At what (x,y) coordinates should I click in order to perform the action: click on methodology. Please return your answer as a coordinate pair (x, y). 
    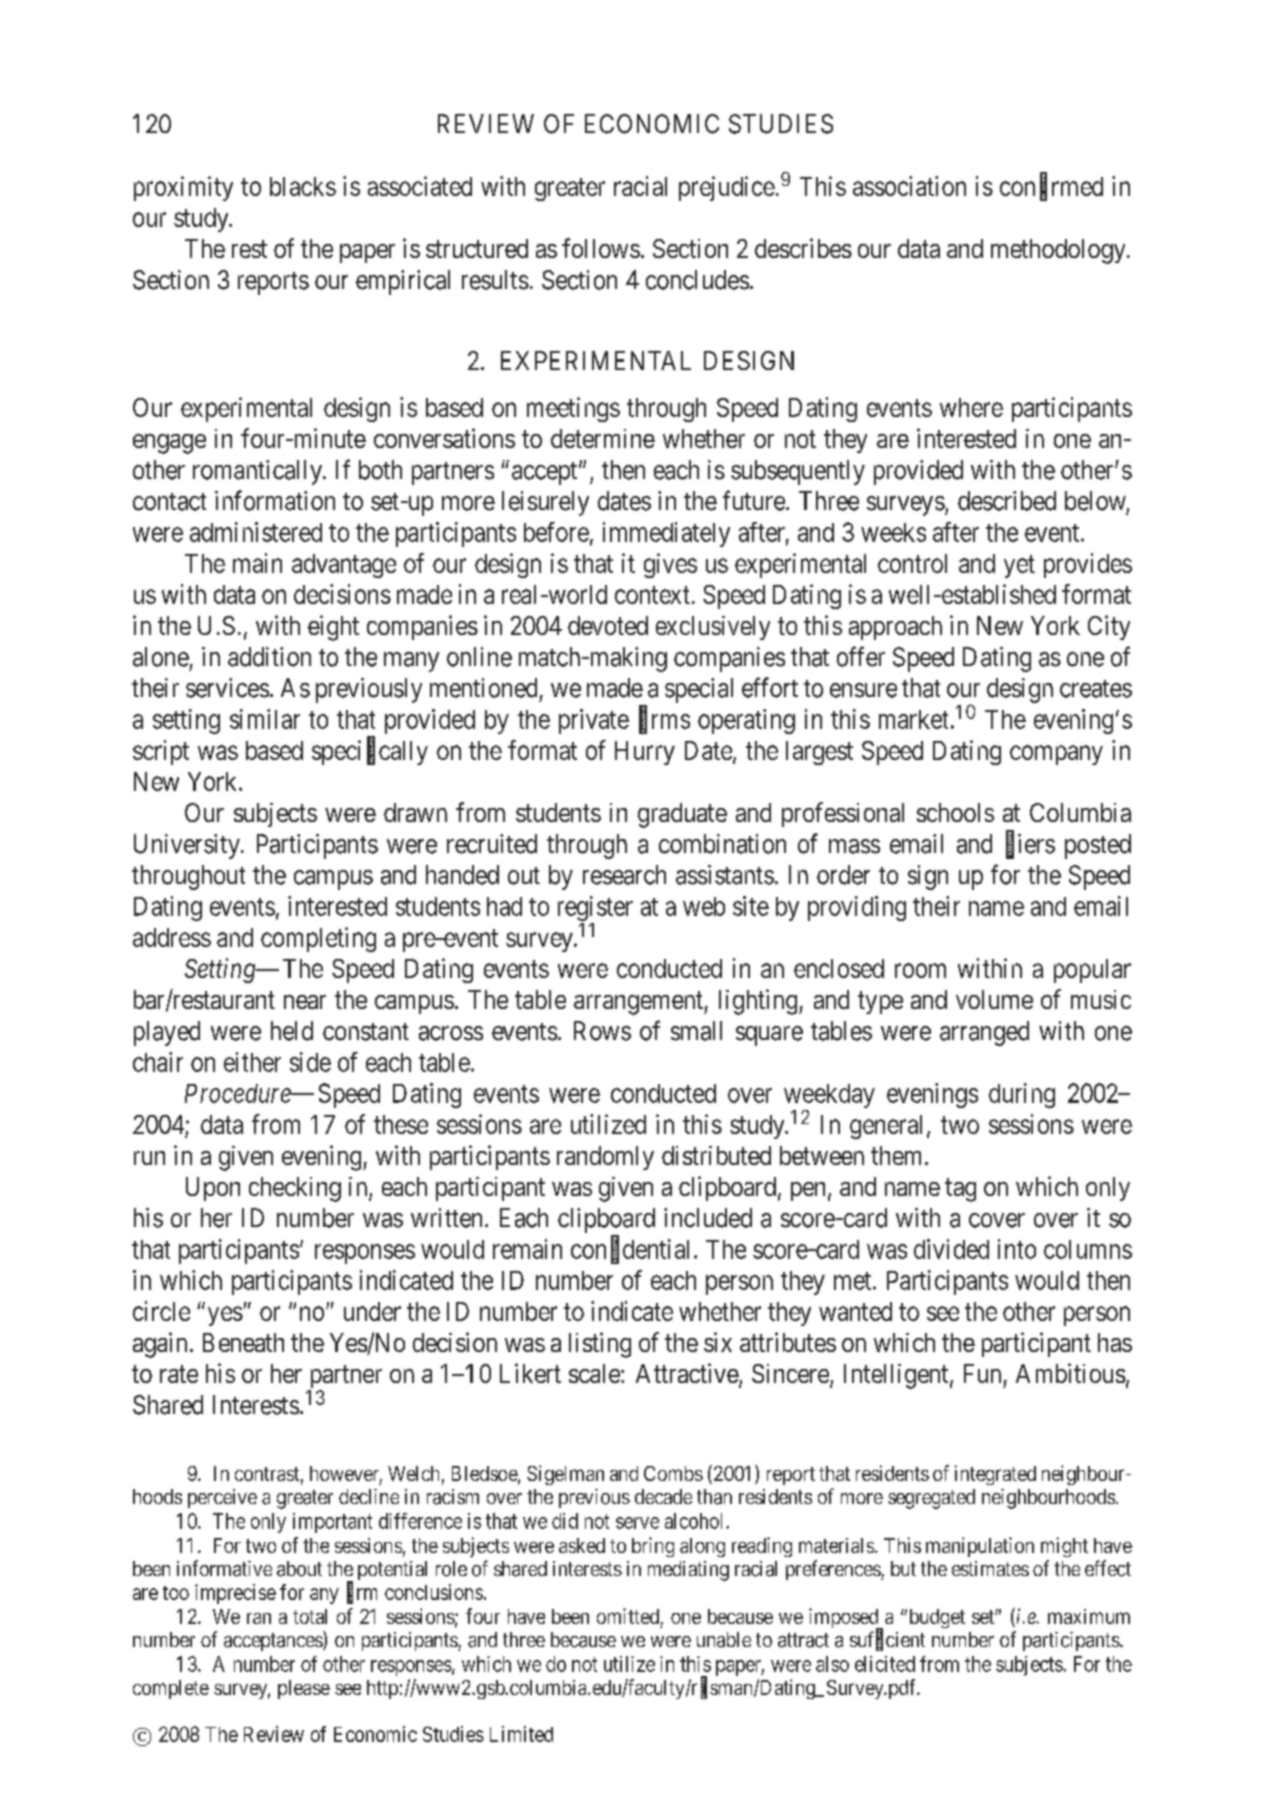
    Looking at the image, I should click on (1059, 251).
